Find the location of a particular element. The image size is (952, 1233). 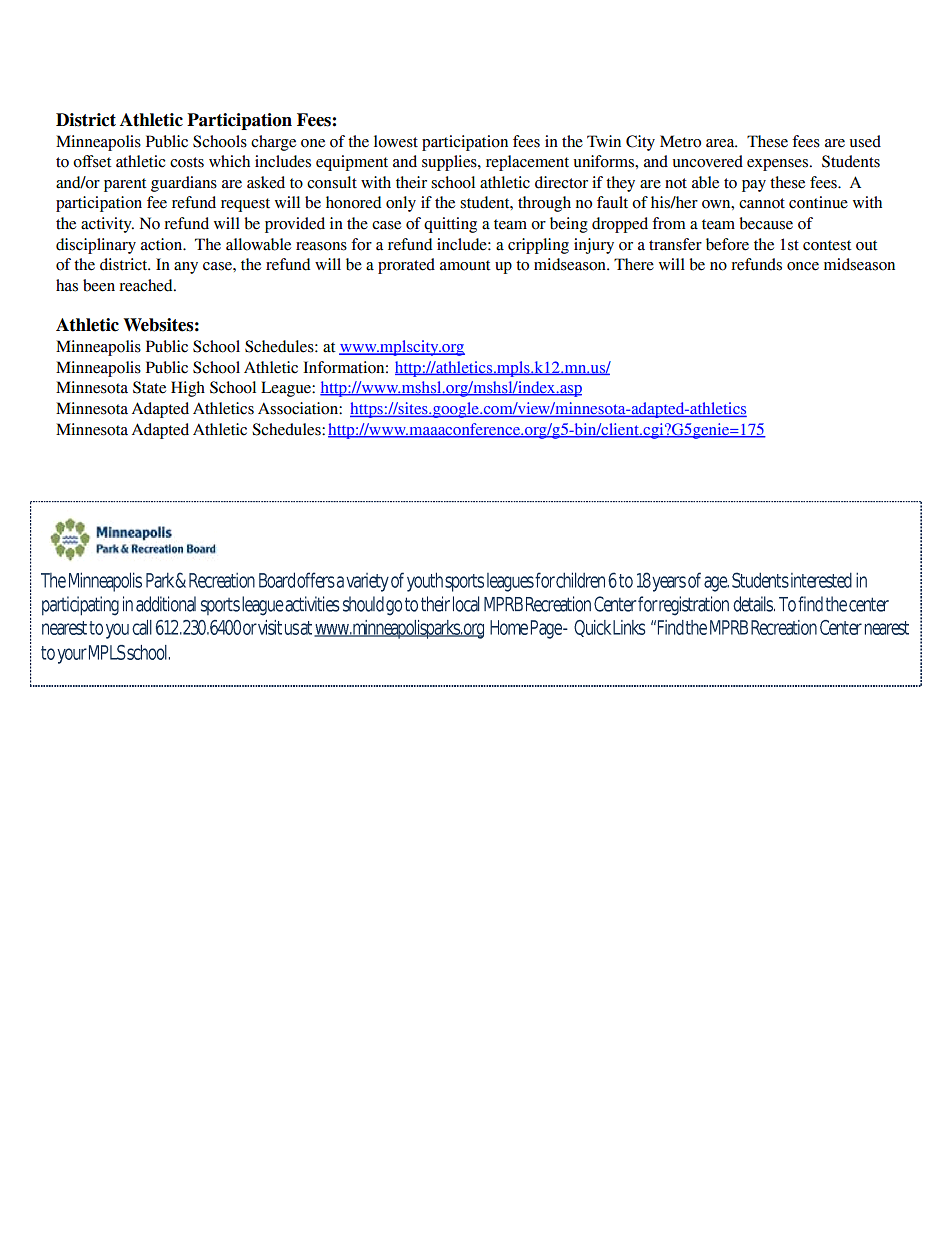

State is located at coordinates (149, 387).
